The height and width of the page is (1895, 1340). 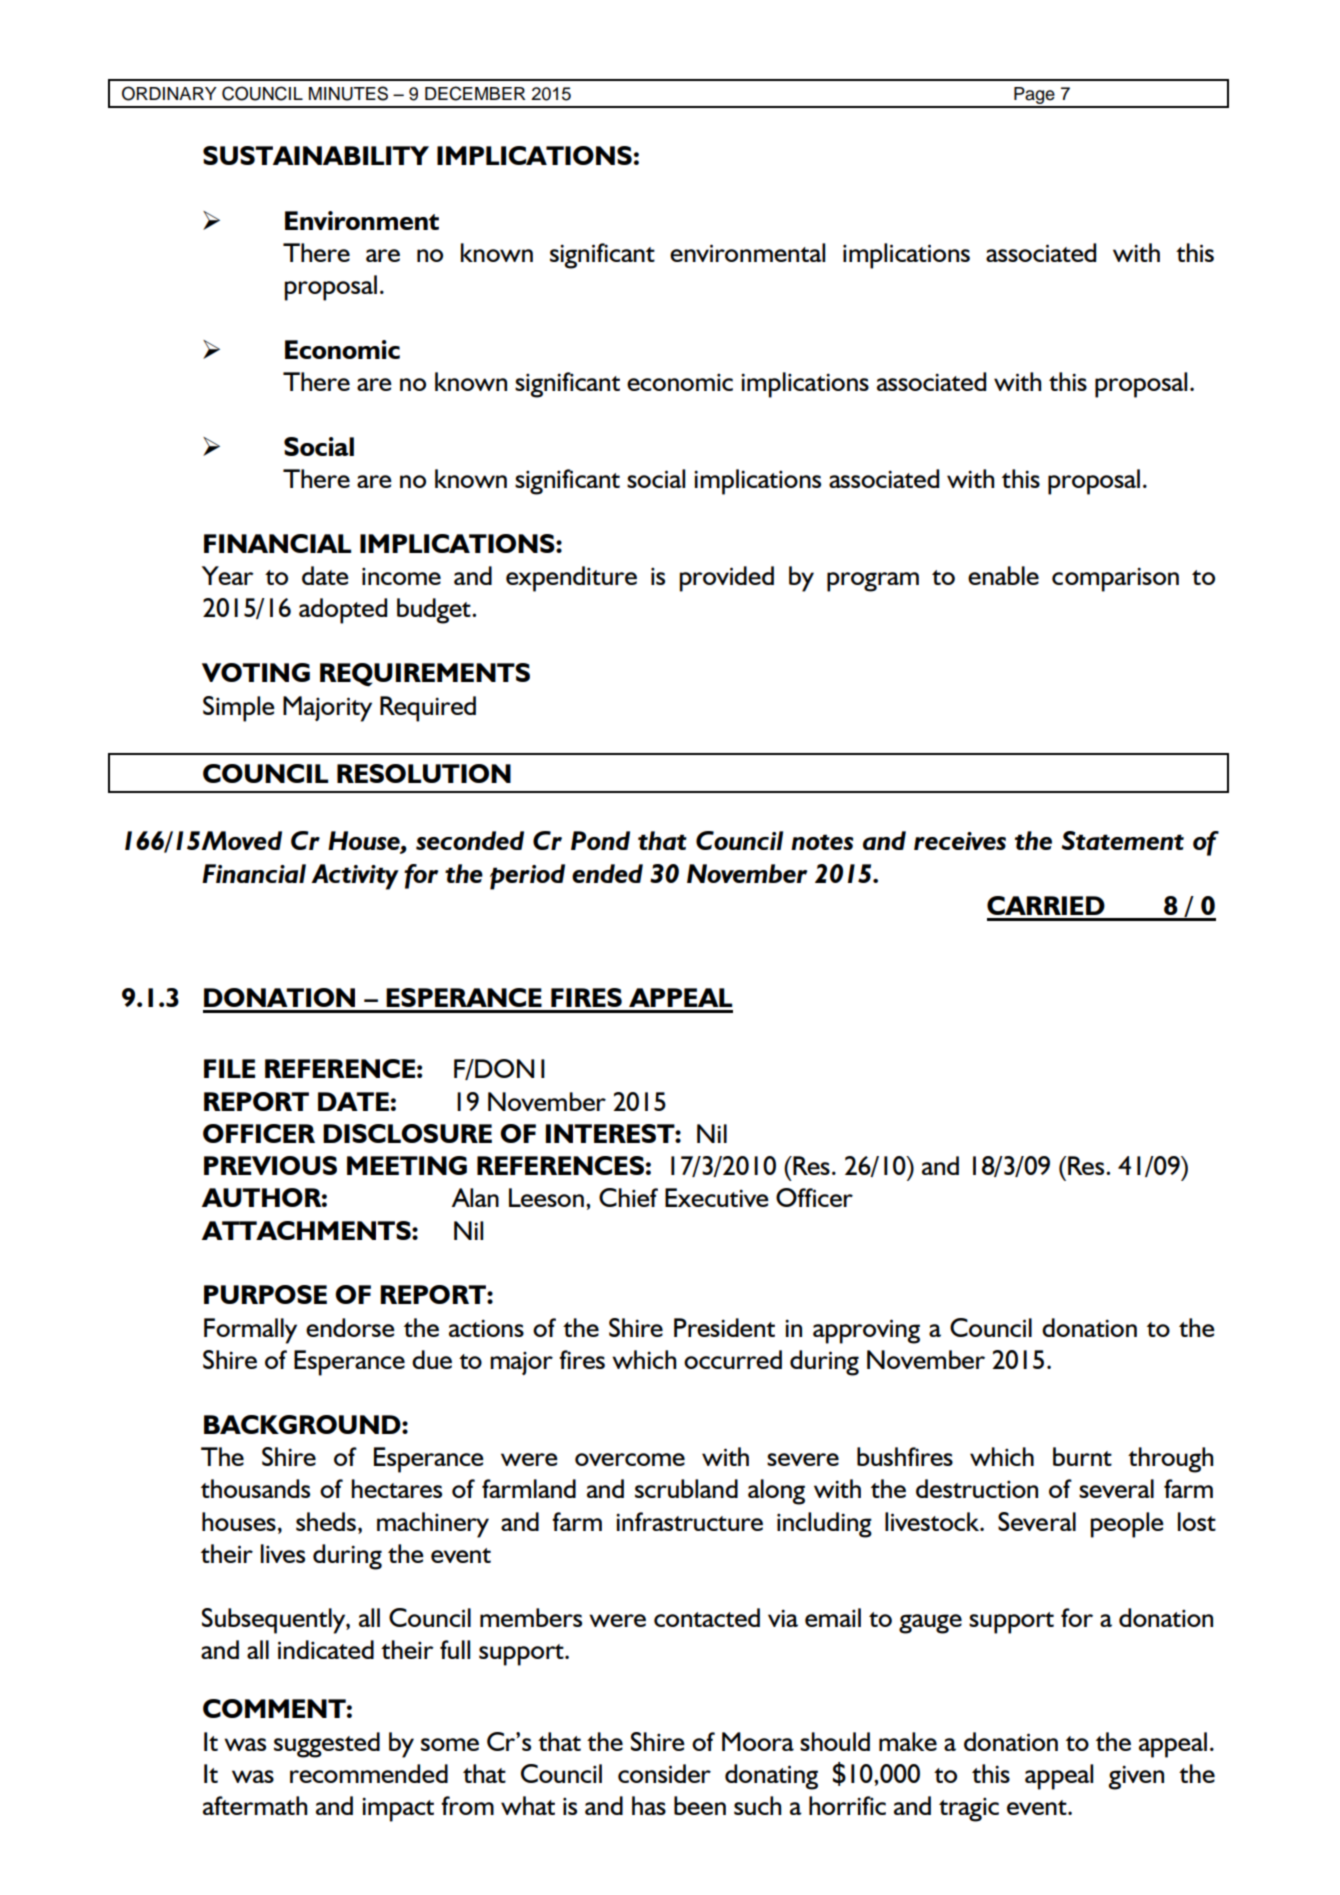 What do you see at coordinates (664, 1773) in the page?
I see `consider` at bounding box center [664, 1773].
